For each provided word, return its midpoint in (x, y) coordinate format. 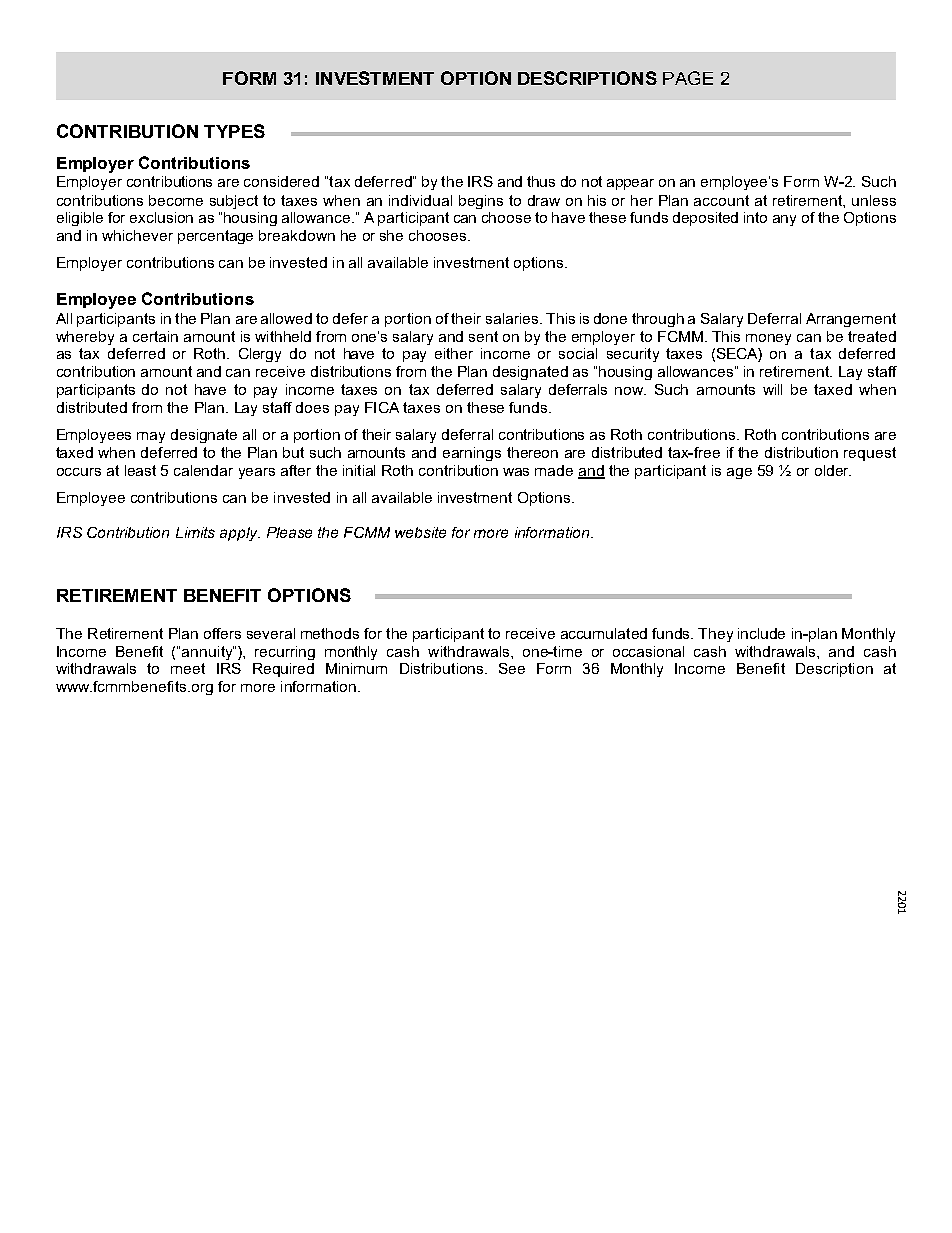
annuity (208, 653)
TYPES (234, 131)
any (784, 220)
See (512, 668)
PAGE (688, 78)
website (420, 532)
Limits (195, 532)
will (772, 389)
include (761, 633)
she (391, 235)
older (833, 470)
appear (630, 184)
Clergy (260, 355)
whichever (137, 235)
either (454, 353)
